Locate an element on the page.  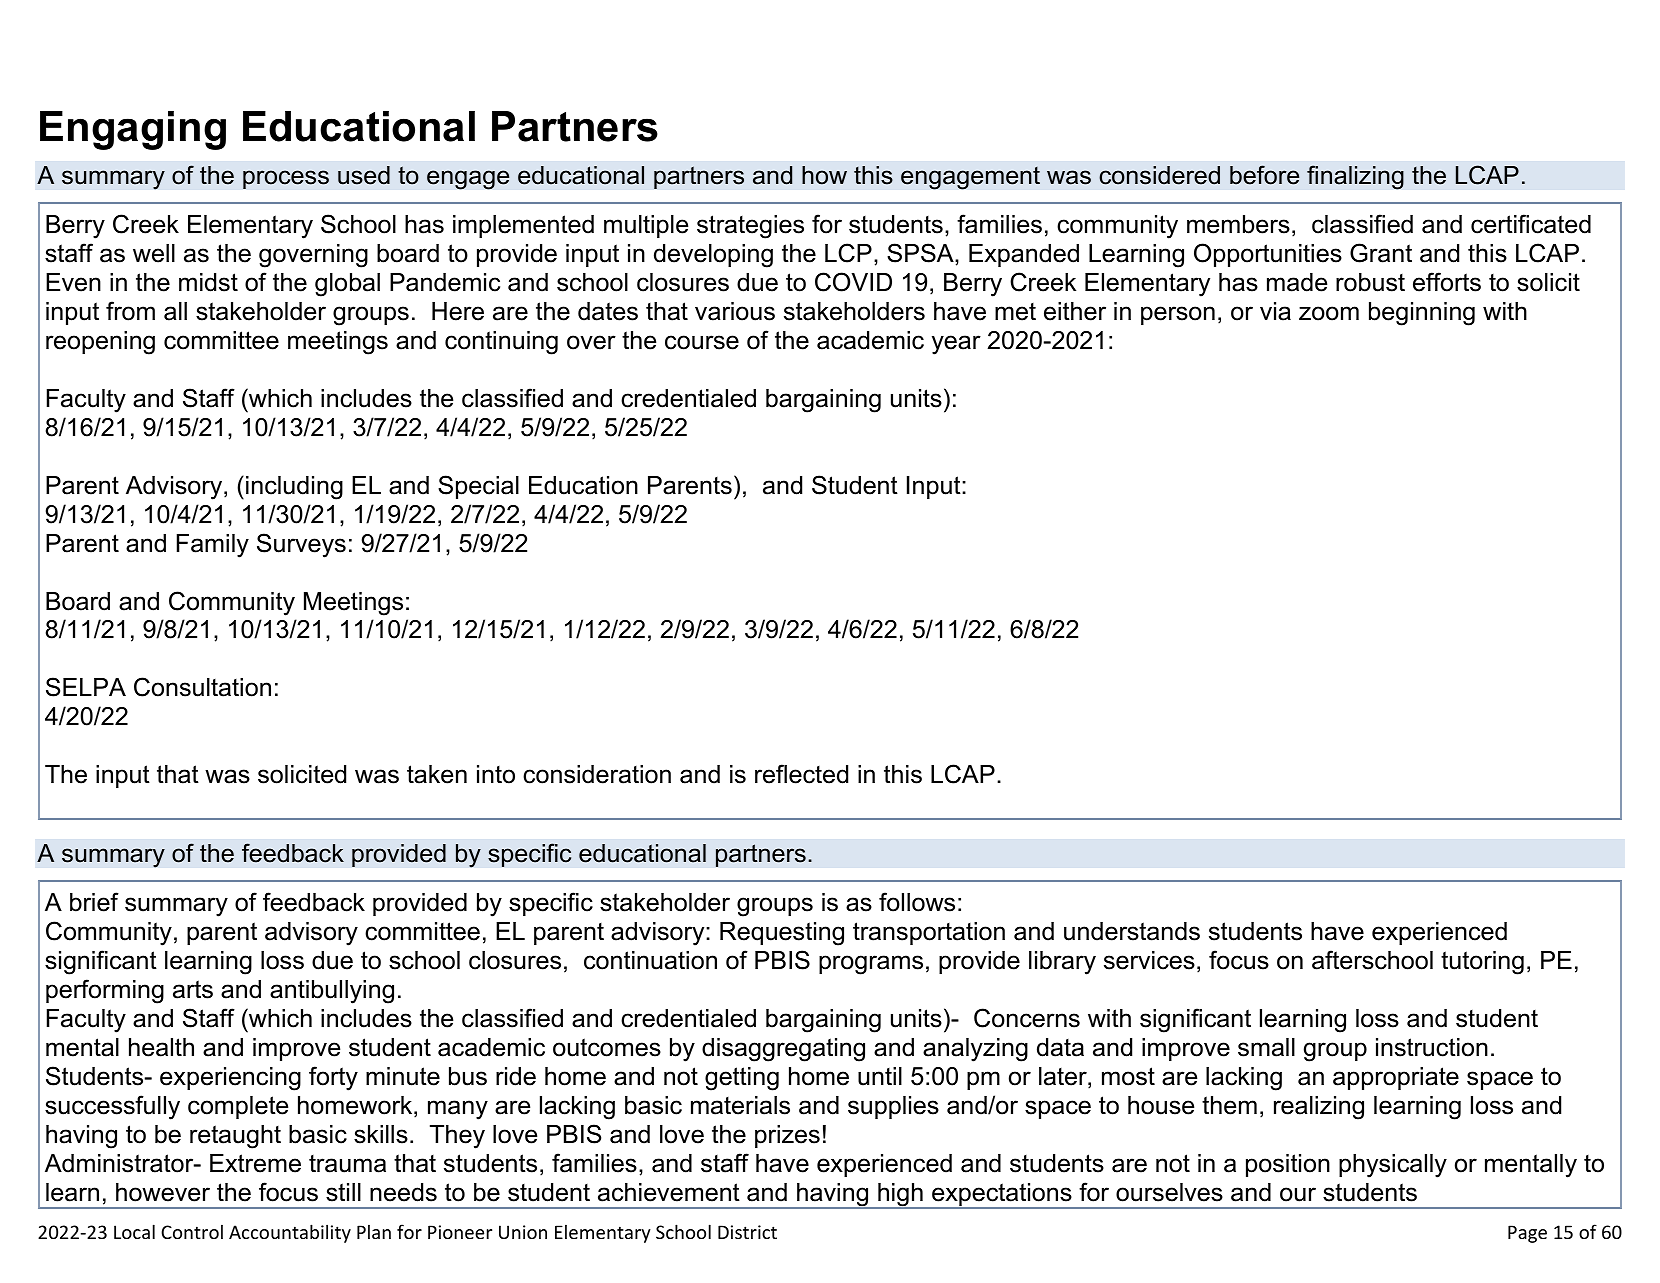
strategies is located at coordinates (750, 227).
